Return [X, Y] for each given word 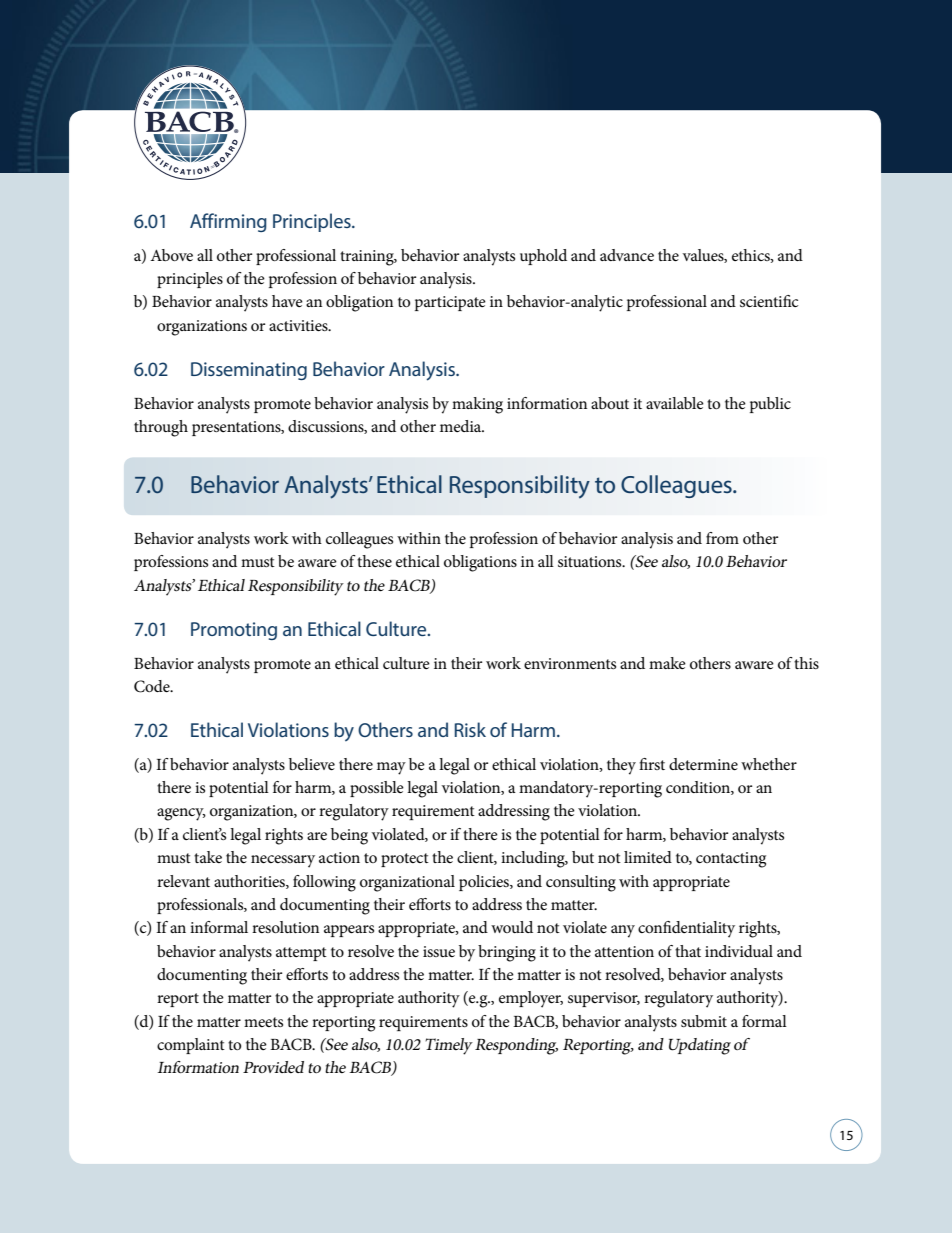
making [477, 405]
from [722, 538]
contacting [731, 860]
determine [703, 764]
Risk [470, 729]
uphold [543, 257]
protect [405, 860]
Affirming [228, 222]
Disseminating [249, 371]
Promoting [234, 631]
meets [263, 1022]
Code [153, 686]
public [770, 405]
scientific [769, 301]
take [208, 857]
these [374, 561]
